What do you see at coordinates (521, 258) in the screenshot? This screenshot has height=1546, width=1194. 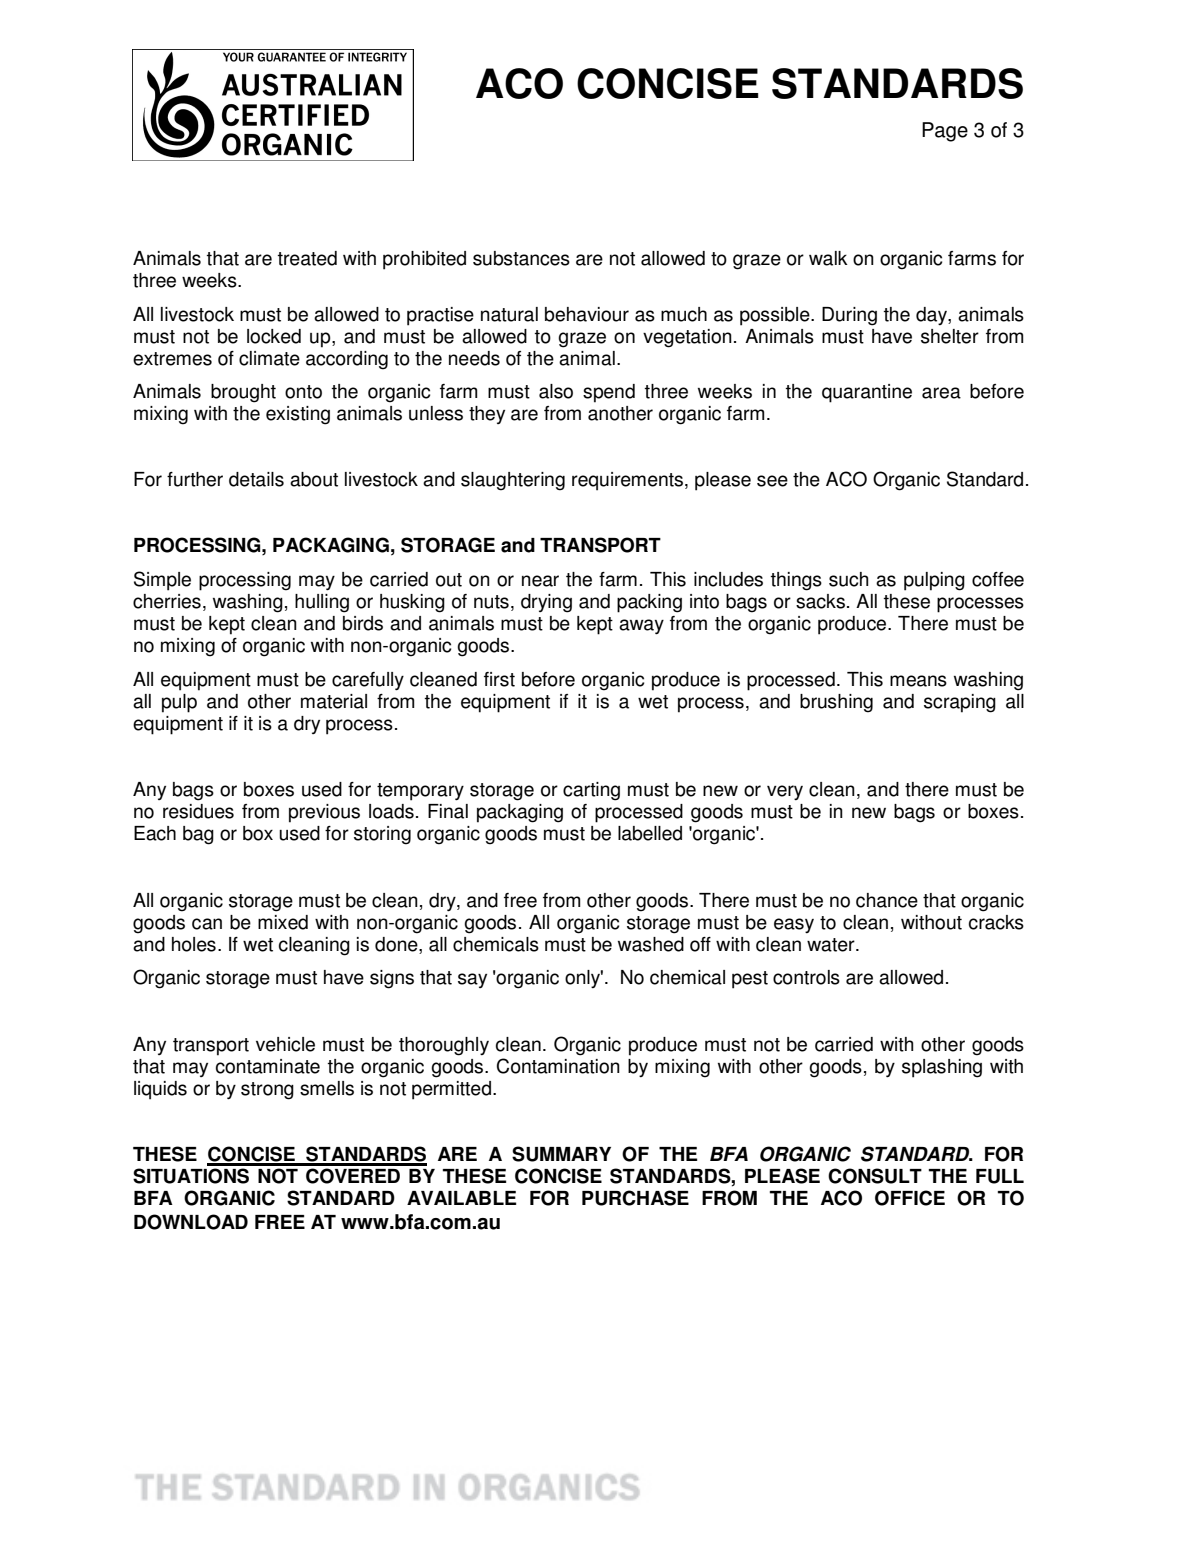 I see `substances` at bounding box center [521, 258].
